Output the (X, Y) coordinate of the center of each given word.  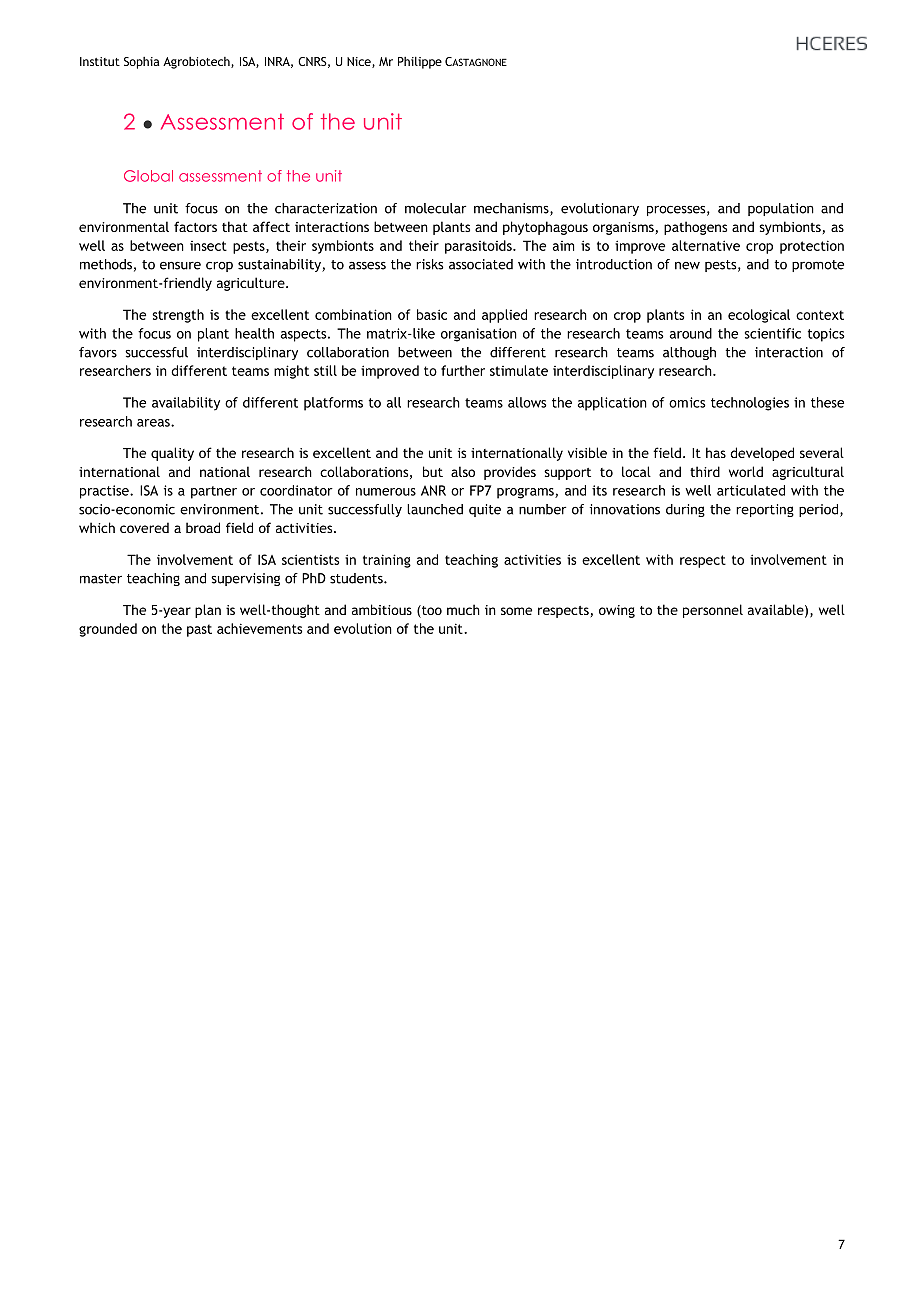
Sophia (142, 63)
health (254, 333)
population (781, 209)
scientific (773, 333)
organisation (479, 335)
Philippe (420, 63)
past (199, 630)
